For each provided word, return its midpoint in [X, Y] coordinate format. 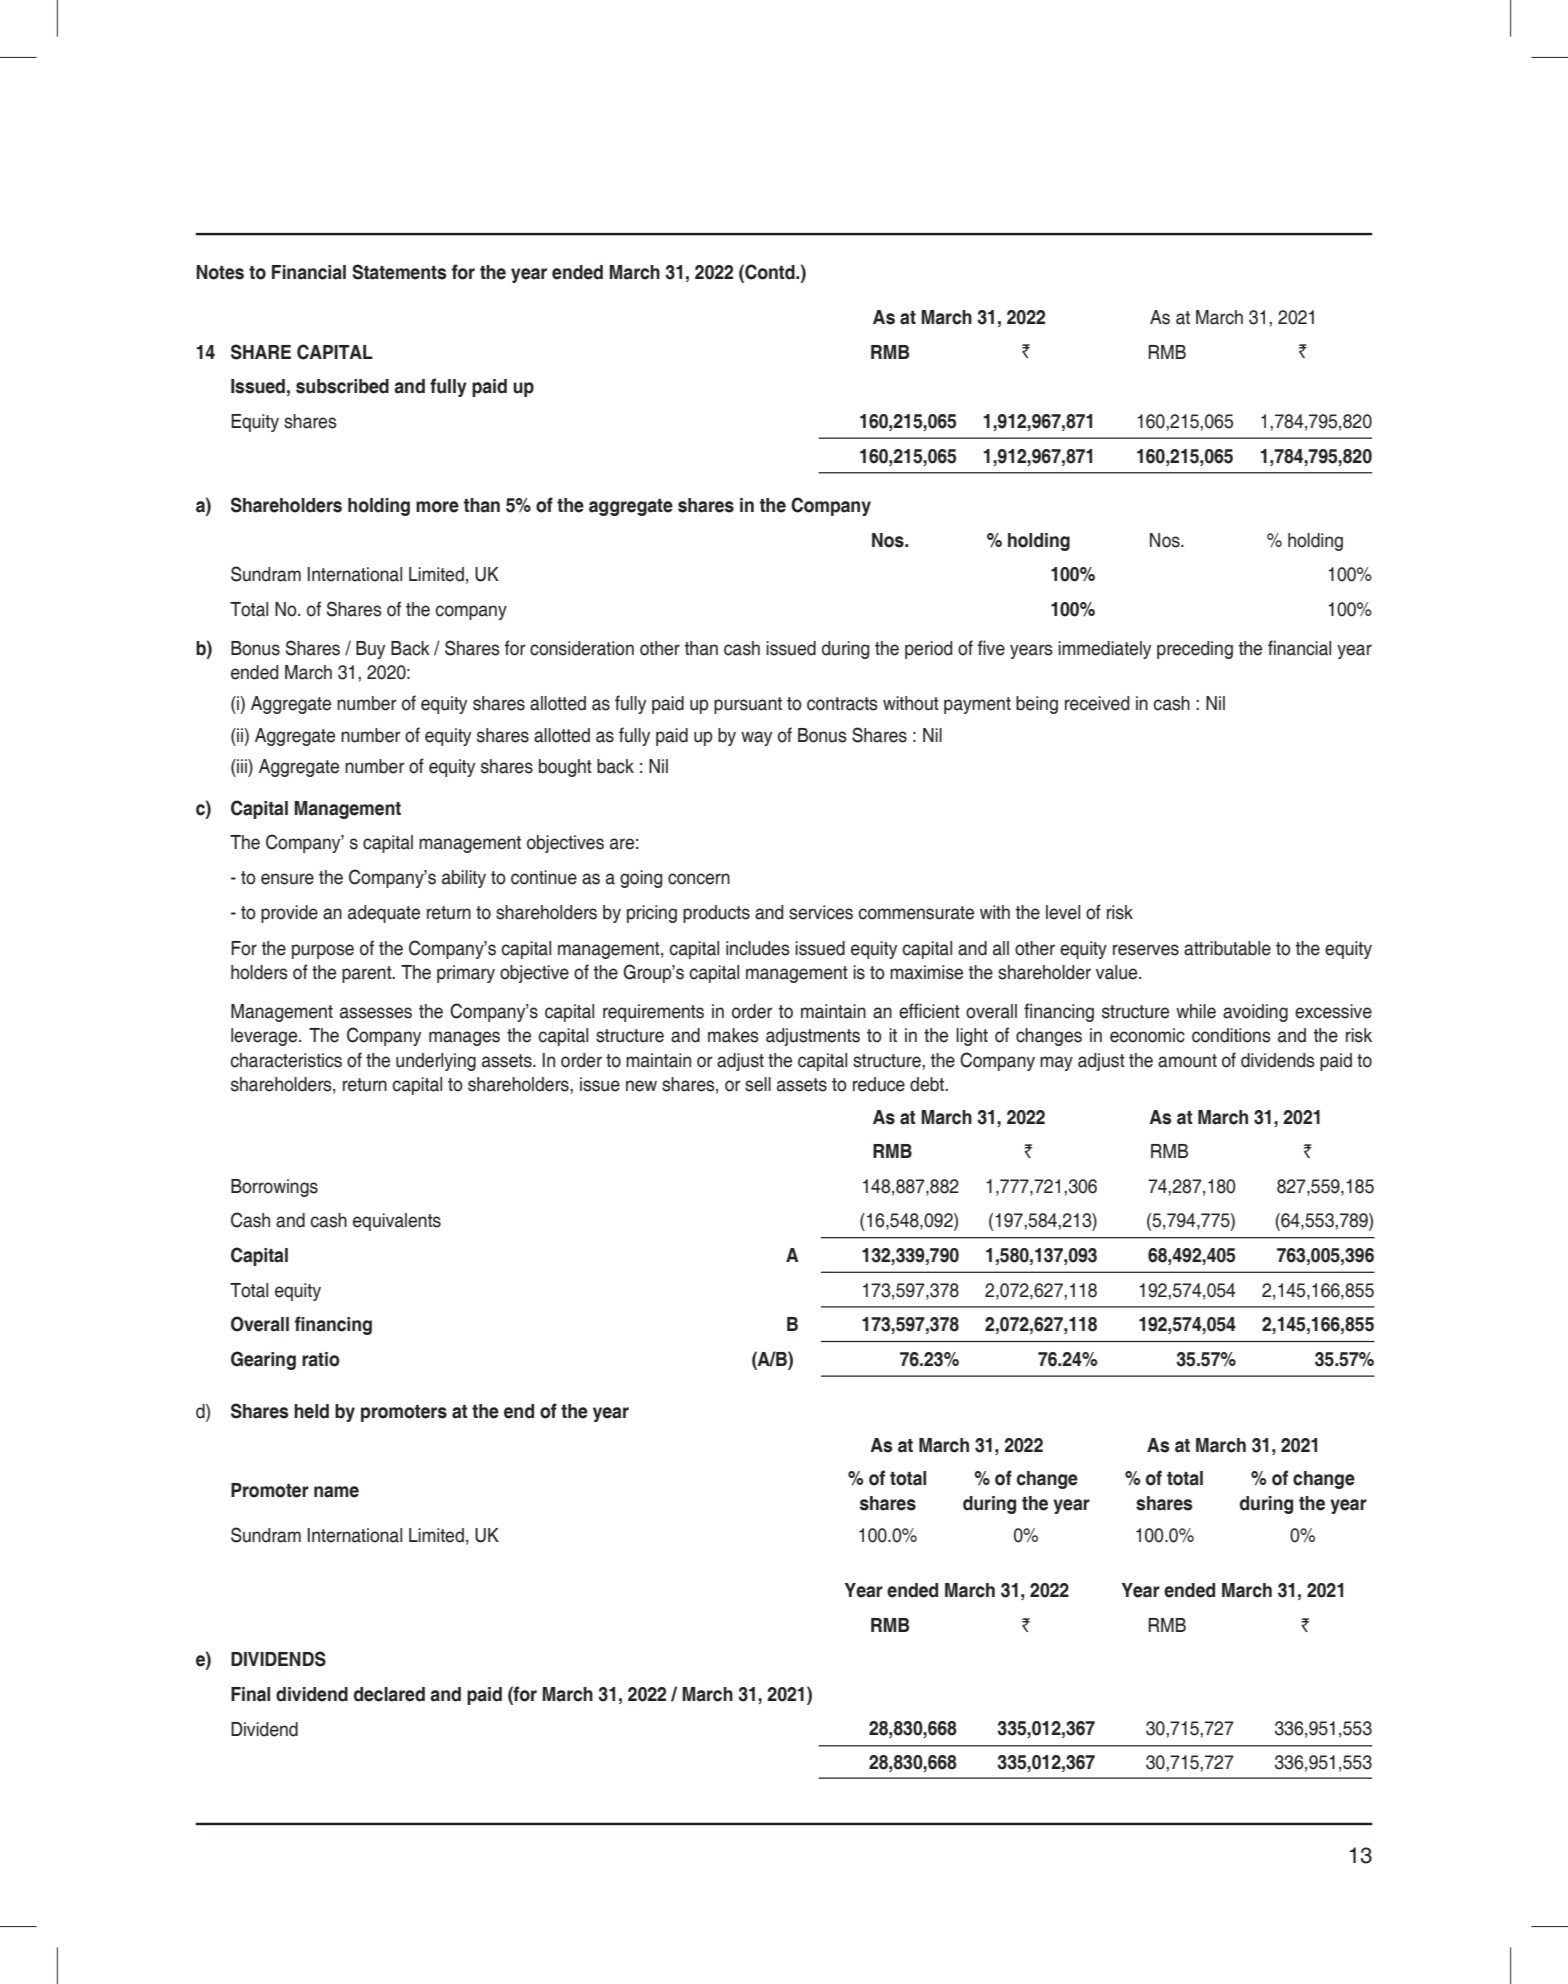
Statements [399, 272]
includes [758, 948]
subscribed [342, 386]
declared [389, 1694]
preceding [1195, 650]
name [336, 1492]
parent [368, 974]
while [1196, 1011]
